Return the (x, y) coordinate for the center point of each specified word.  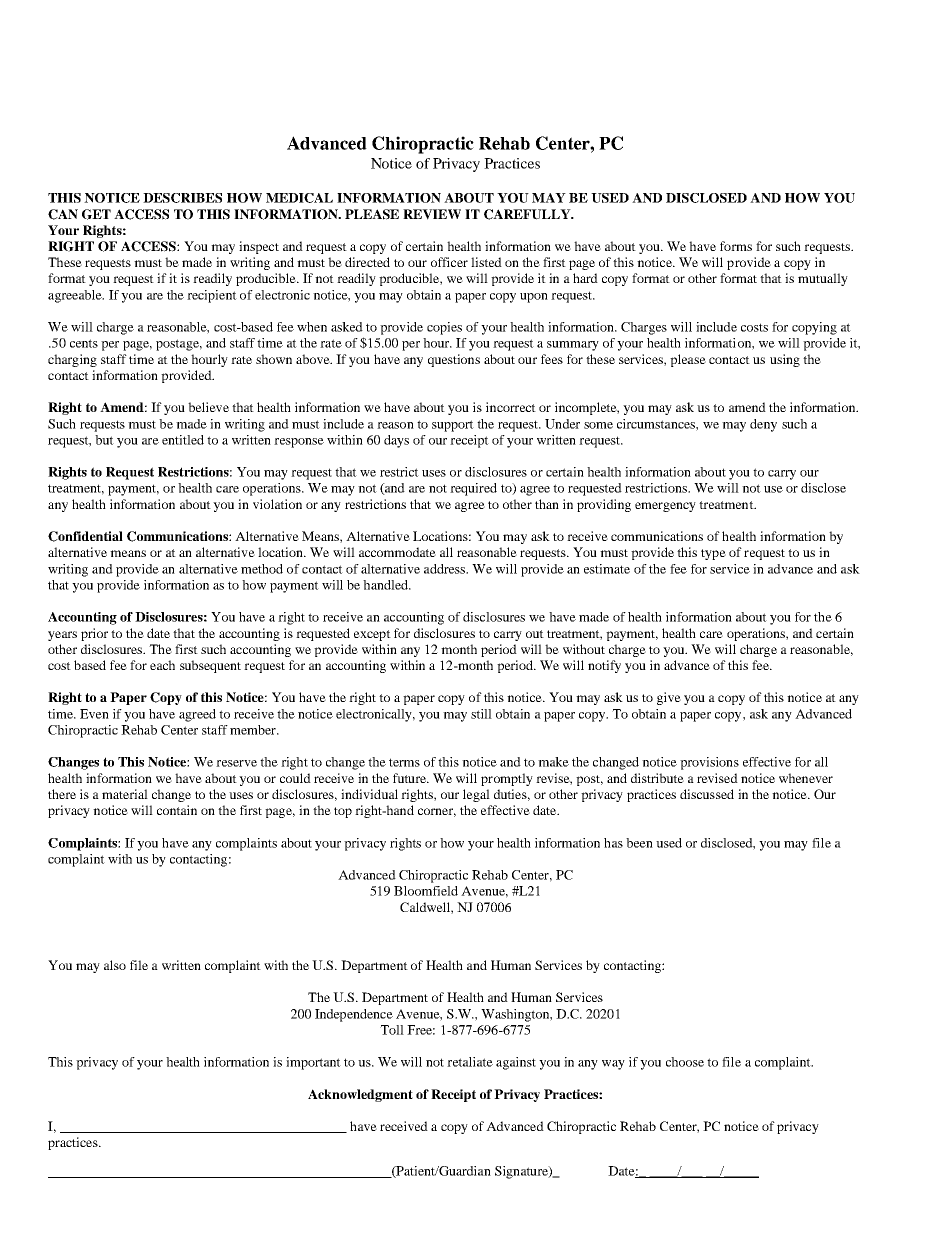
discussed (707, 794)
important (313, 1063)
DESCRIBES (182, 198)
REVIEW (432, 214)
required (473, 489)
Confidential (85, 536)
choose (685, 1062)
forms (736, 246)
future (410, 778)
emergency (665, 507)
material (125, 794)
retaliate (470, 1062)
